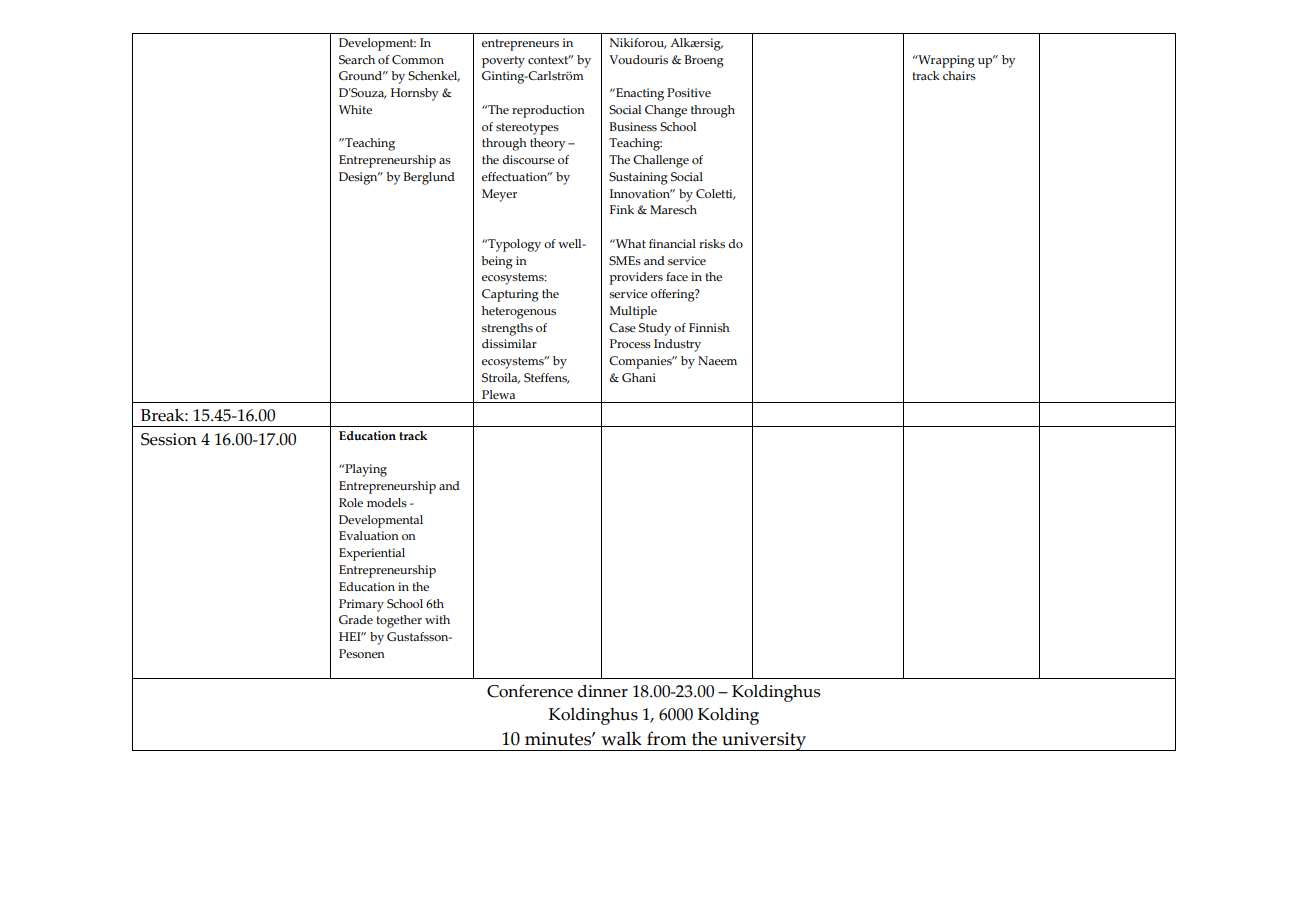 The image size is (1308, 924). Describe the element at coordinates (503, 62) in the page. I see `poverty` at that location.
